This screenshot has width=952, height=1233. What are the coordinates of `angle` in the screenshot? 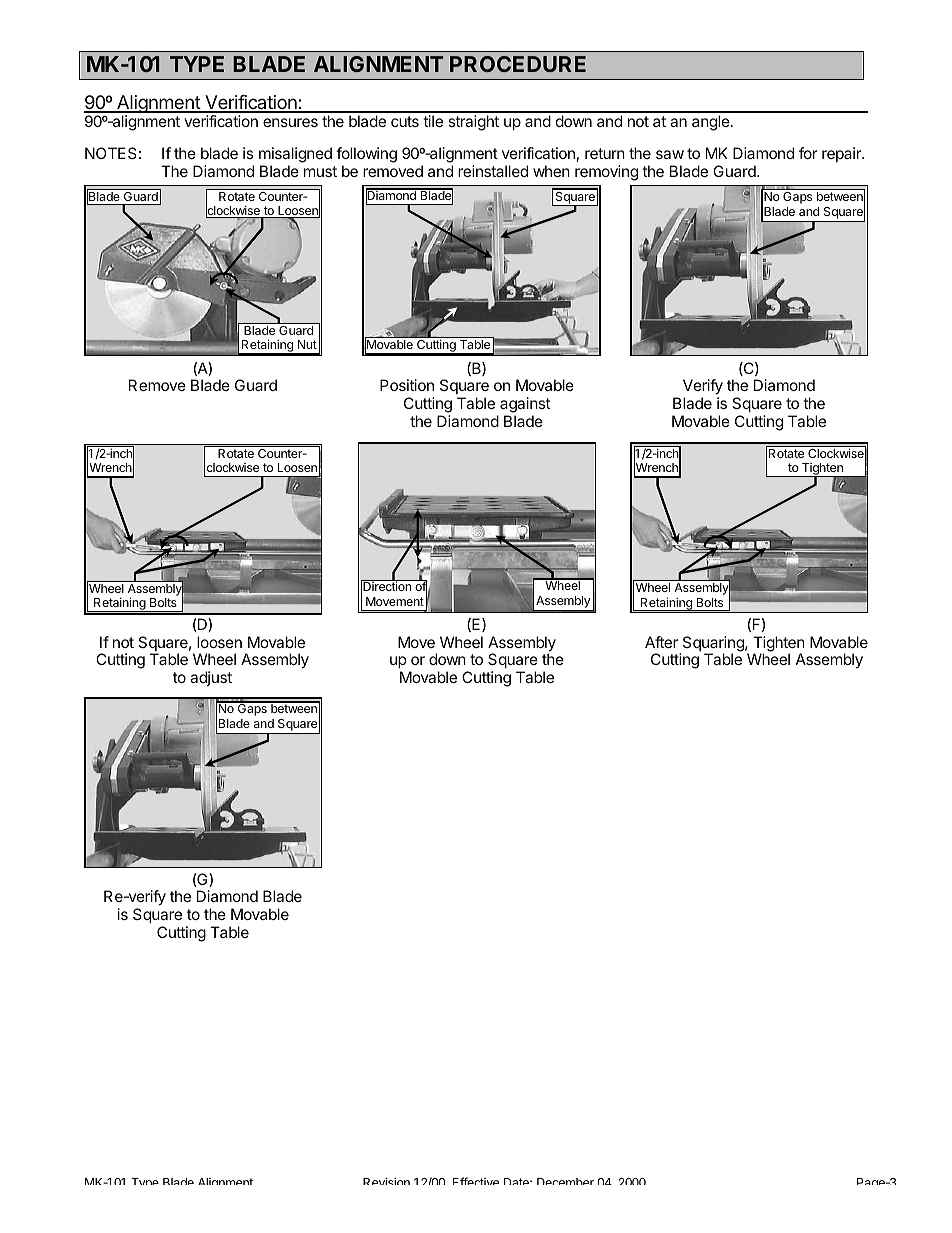 It's located at (712, 123).
